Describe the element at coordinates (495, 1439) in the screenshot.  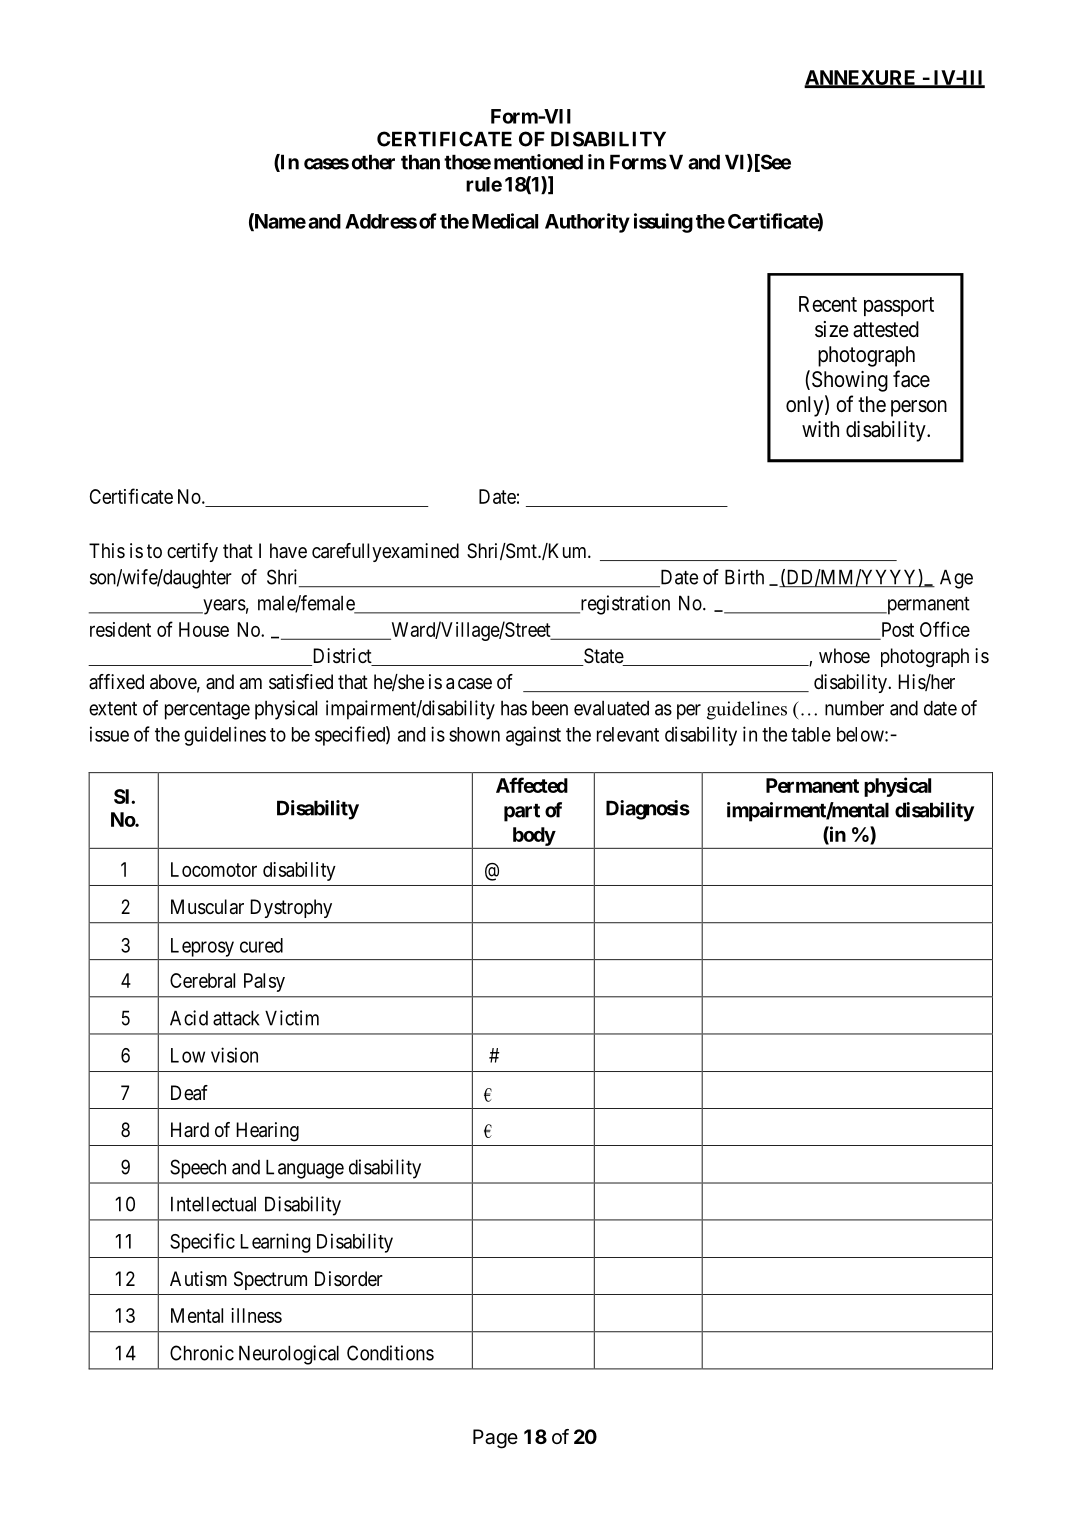
I see `Page` at that location.
